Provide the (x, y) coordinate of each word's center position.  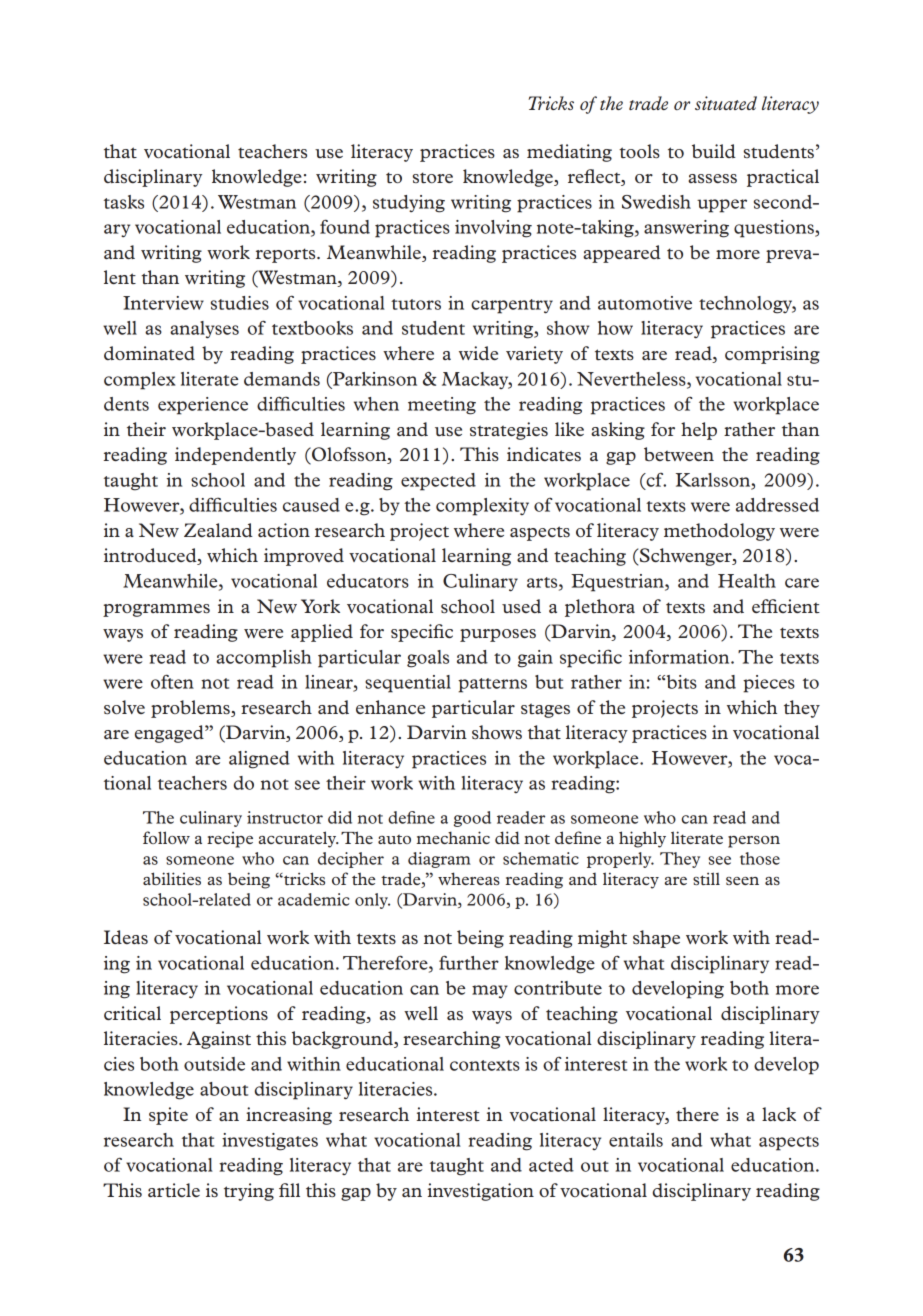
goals (428, 659)
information (680, 656)
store (433, 177)
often (172, 681)
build (714, 151)
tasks (124, 202)
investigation (481, 1192)
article (174, 1190)
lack (779, 1114)
